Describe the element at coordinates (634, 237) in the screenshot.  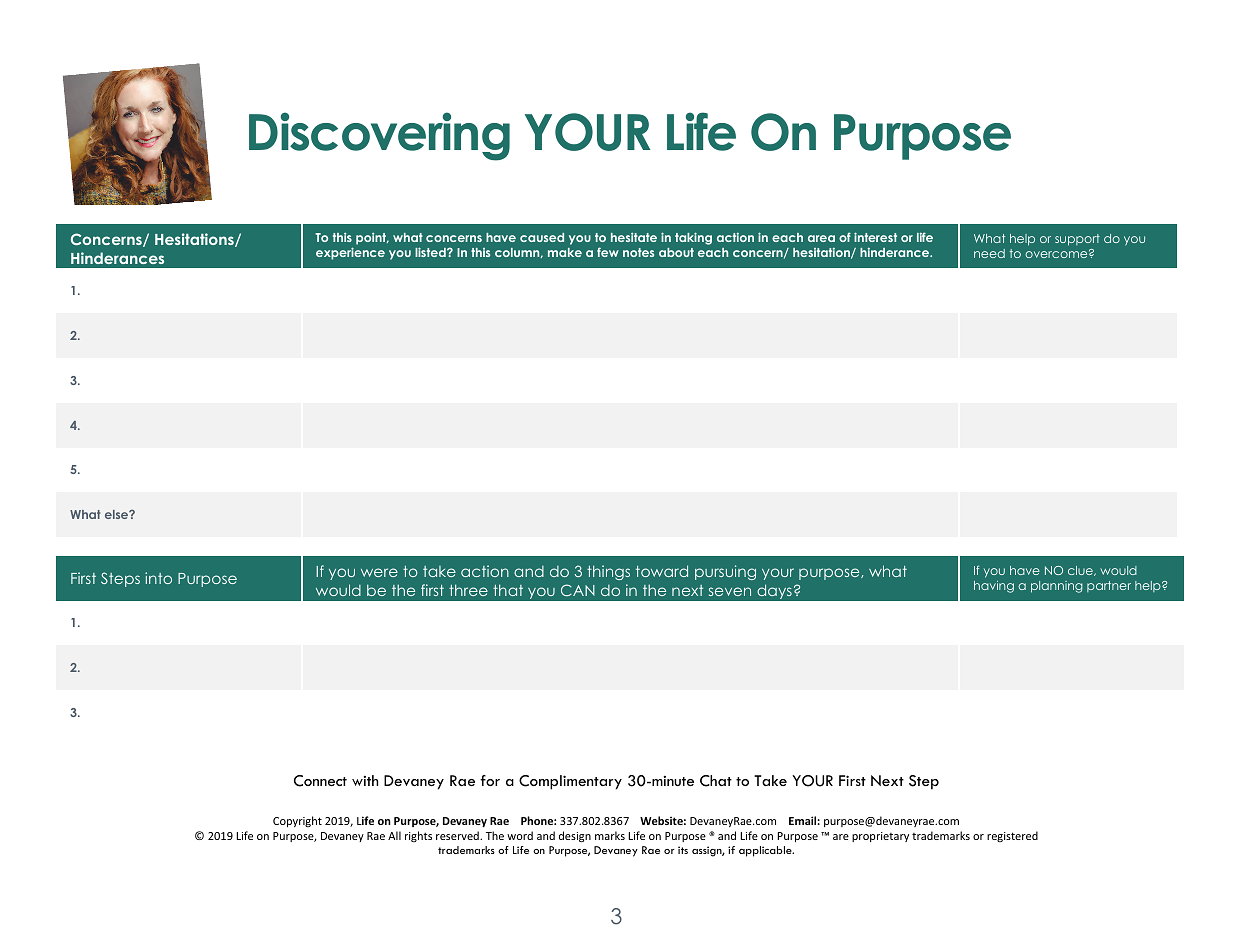
I see `hesitate` at that location.
